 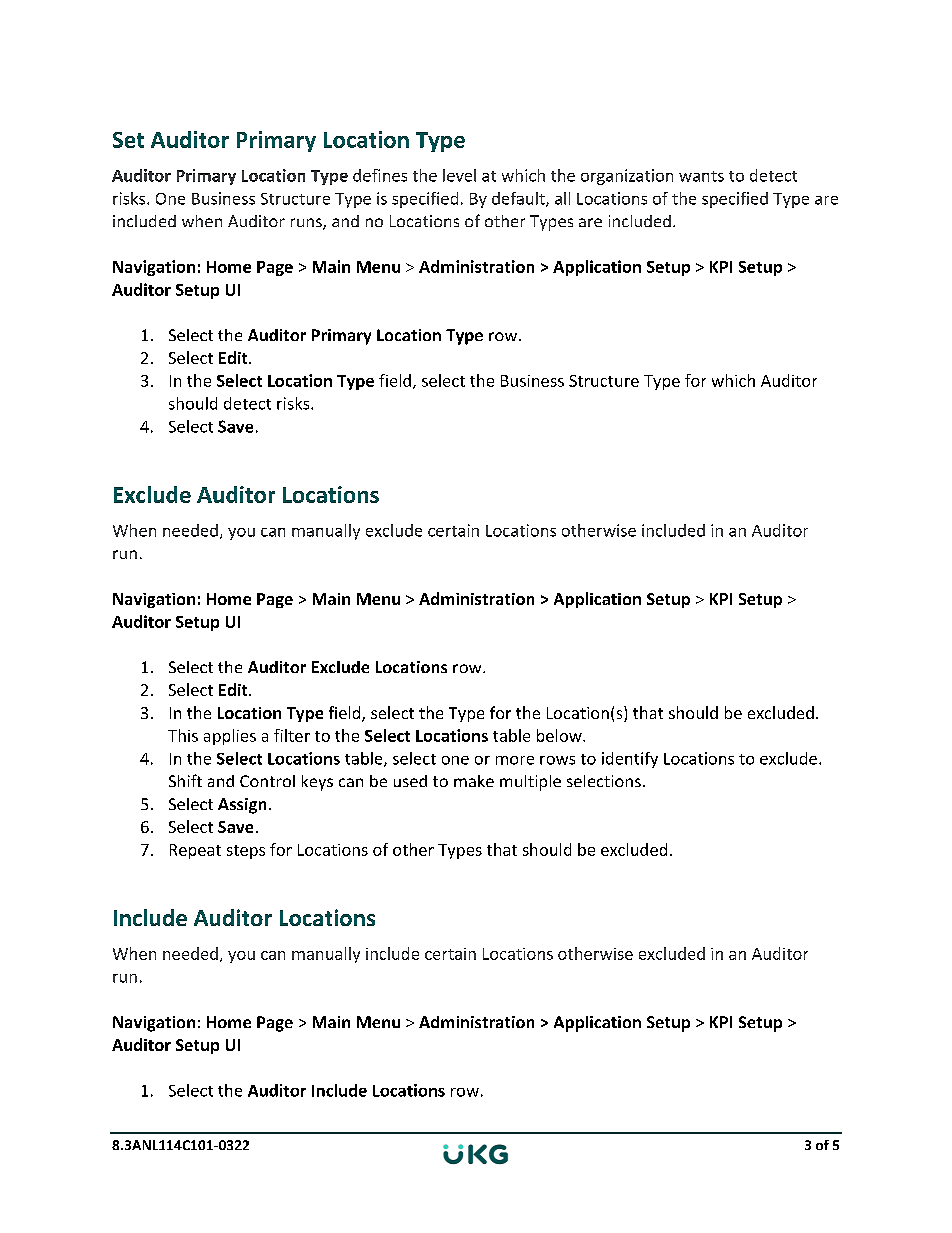 What do you see at coordinates (307, 224) in the page?
I see `runs` at bounding box center [307, 224].
